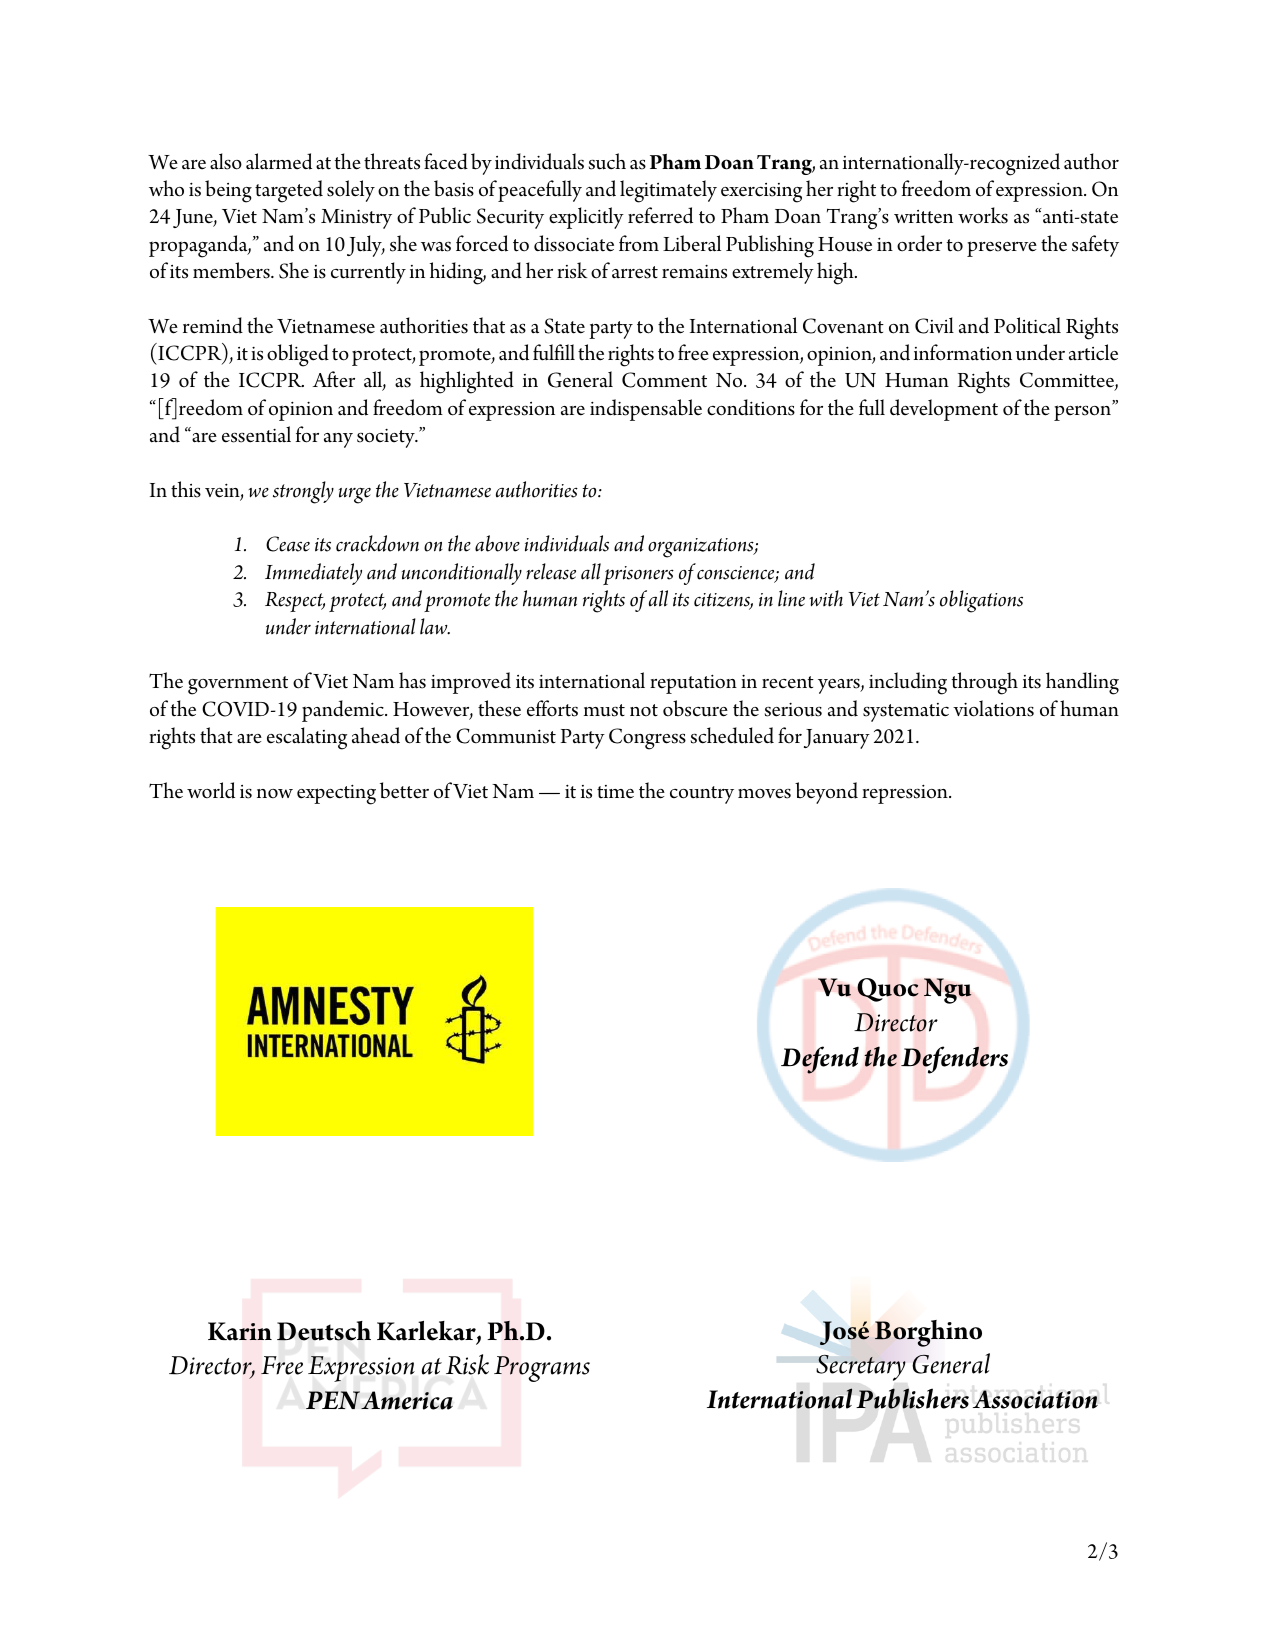 The image size is (1268, 1641). I want to click on Association, so click(1035, 1399).
